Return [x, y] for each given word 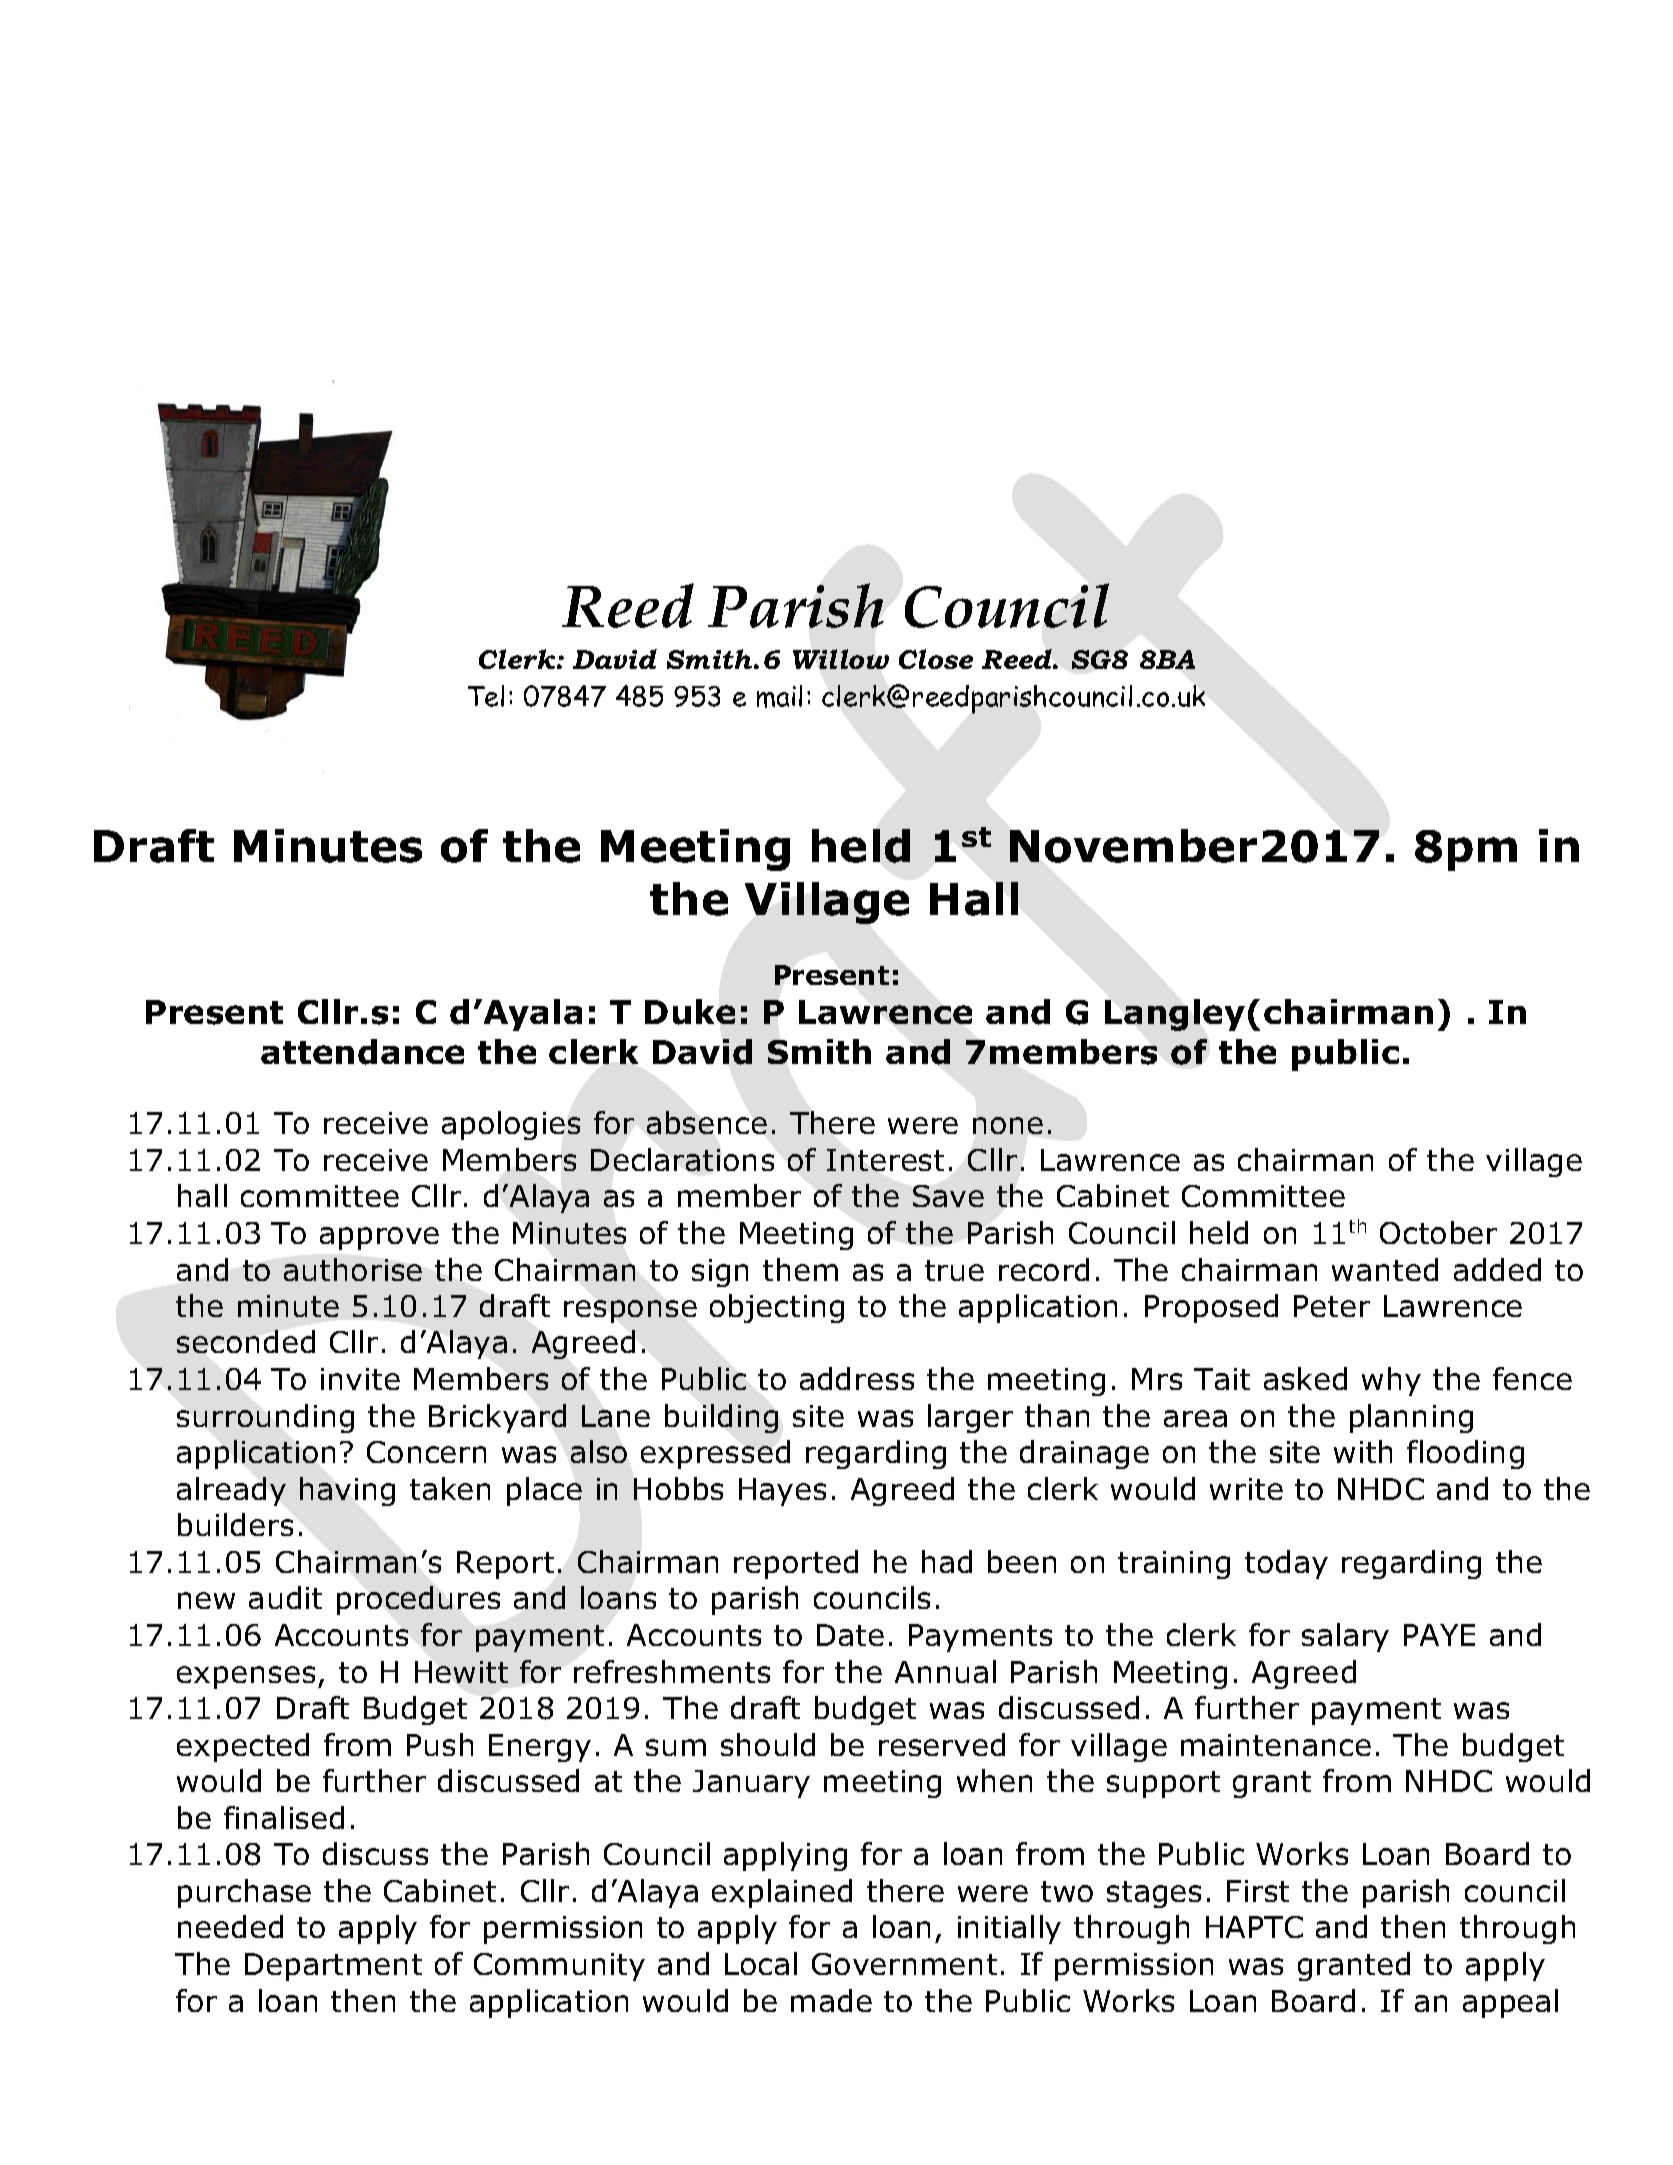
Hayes [782, 1492]
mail [779, 696]
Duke [690, 1012]
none [1008, 1125]
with [1363, 1451]
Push [440, 1744]
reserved [942, 1744]
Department [333, 1967]
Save [948, 1196]
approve [379, 1238]
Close [936, 659]
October [1438, 1232]
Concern [426, 1452]
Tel [486, 696]
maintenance [1276, 1745]
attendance [362, 1052]
